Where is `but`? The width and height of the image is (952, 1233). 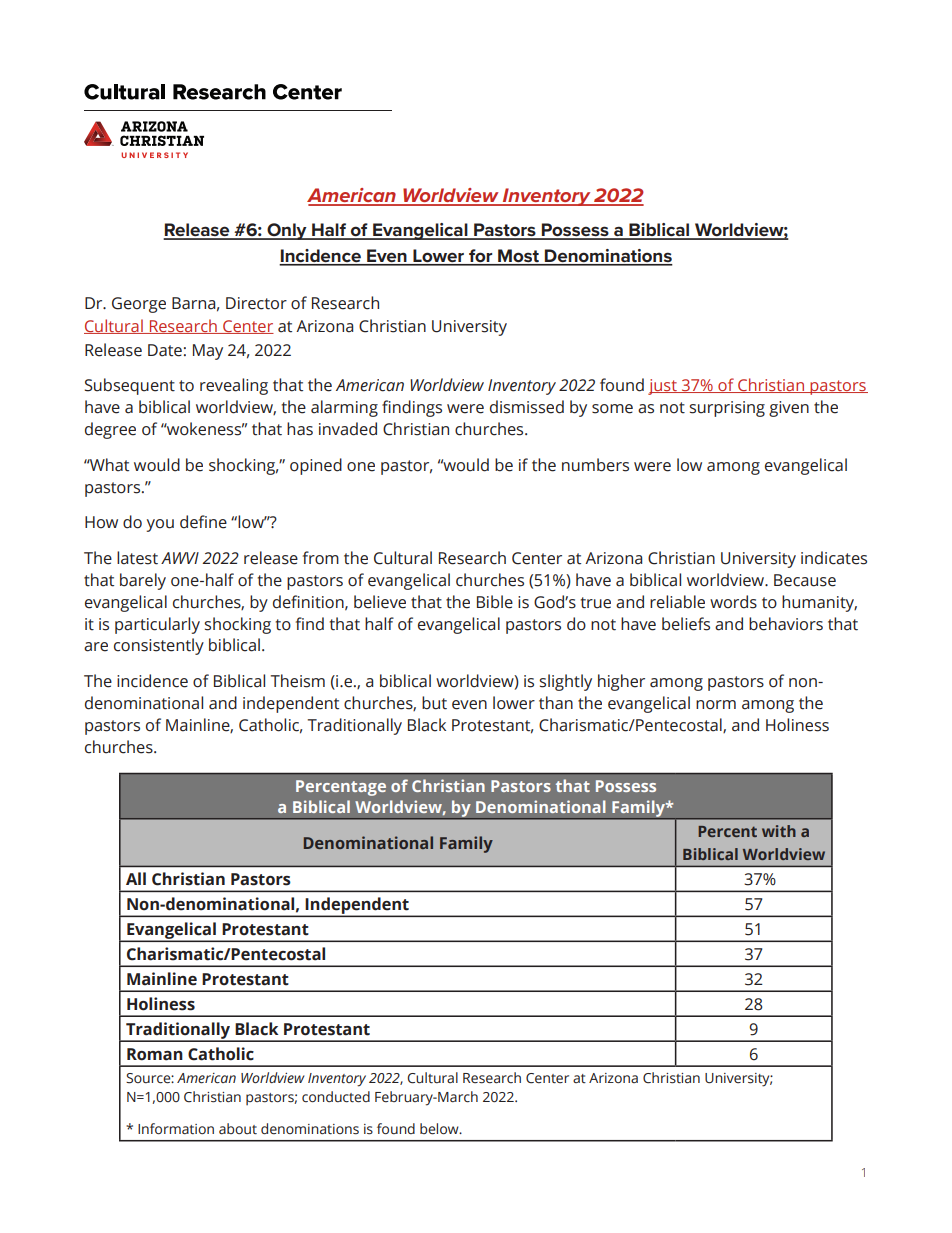
but is located at coordinates (434, 703).
